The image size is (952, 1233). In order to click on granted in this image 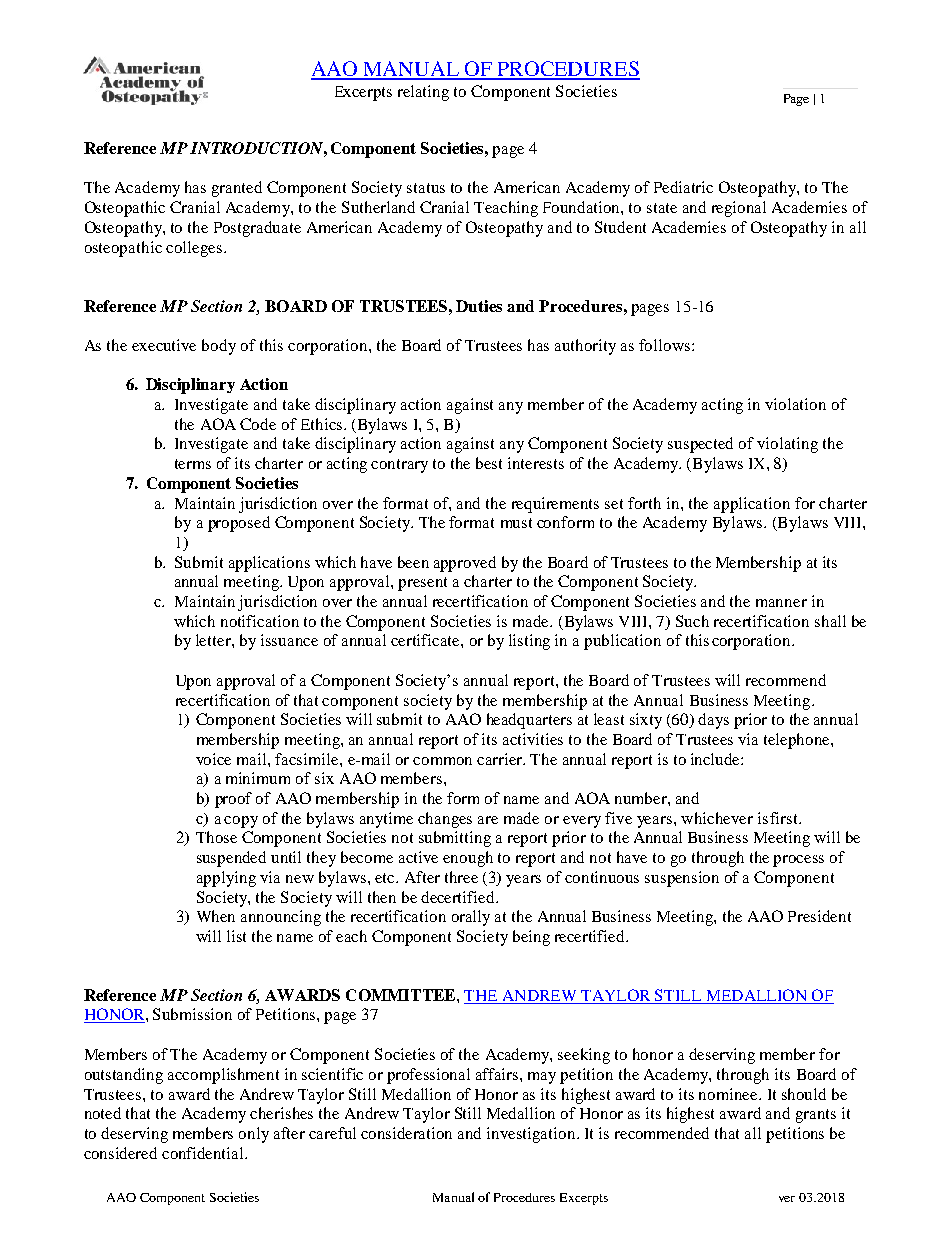, I will do `click(237, 189)`.
